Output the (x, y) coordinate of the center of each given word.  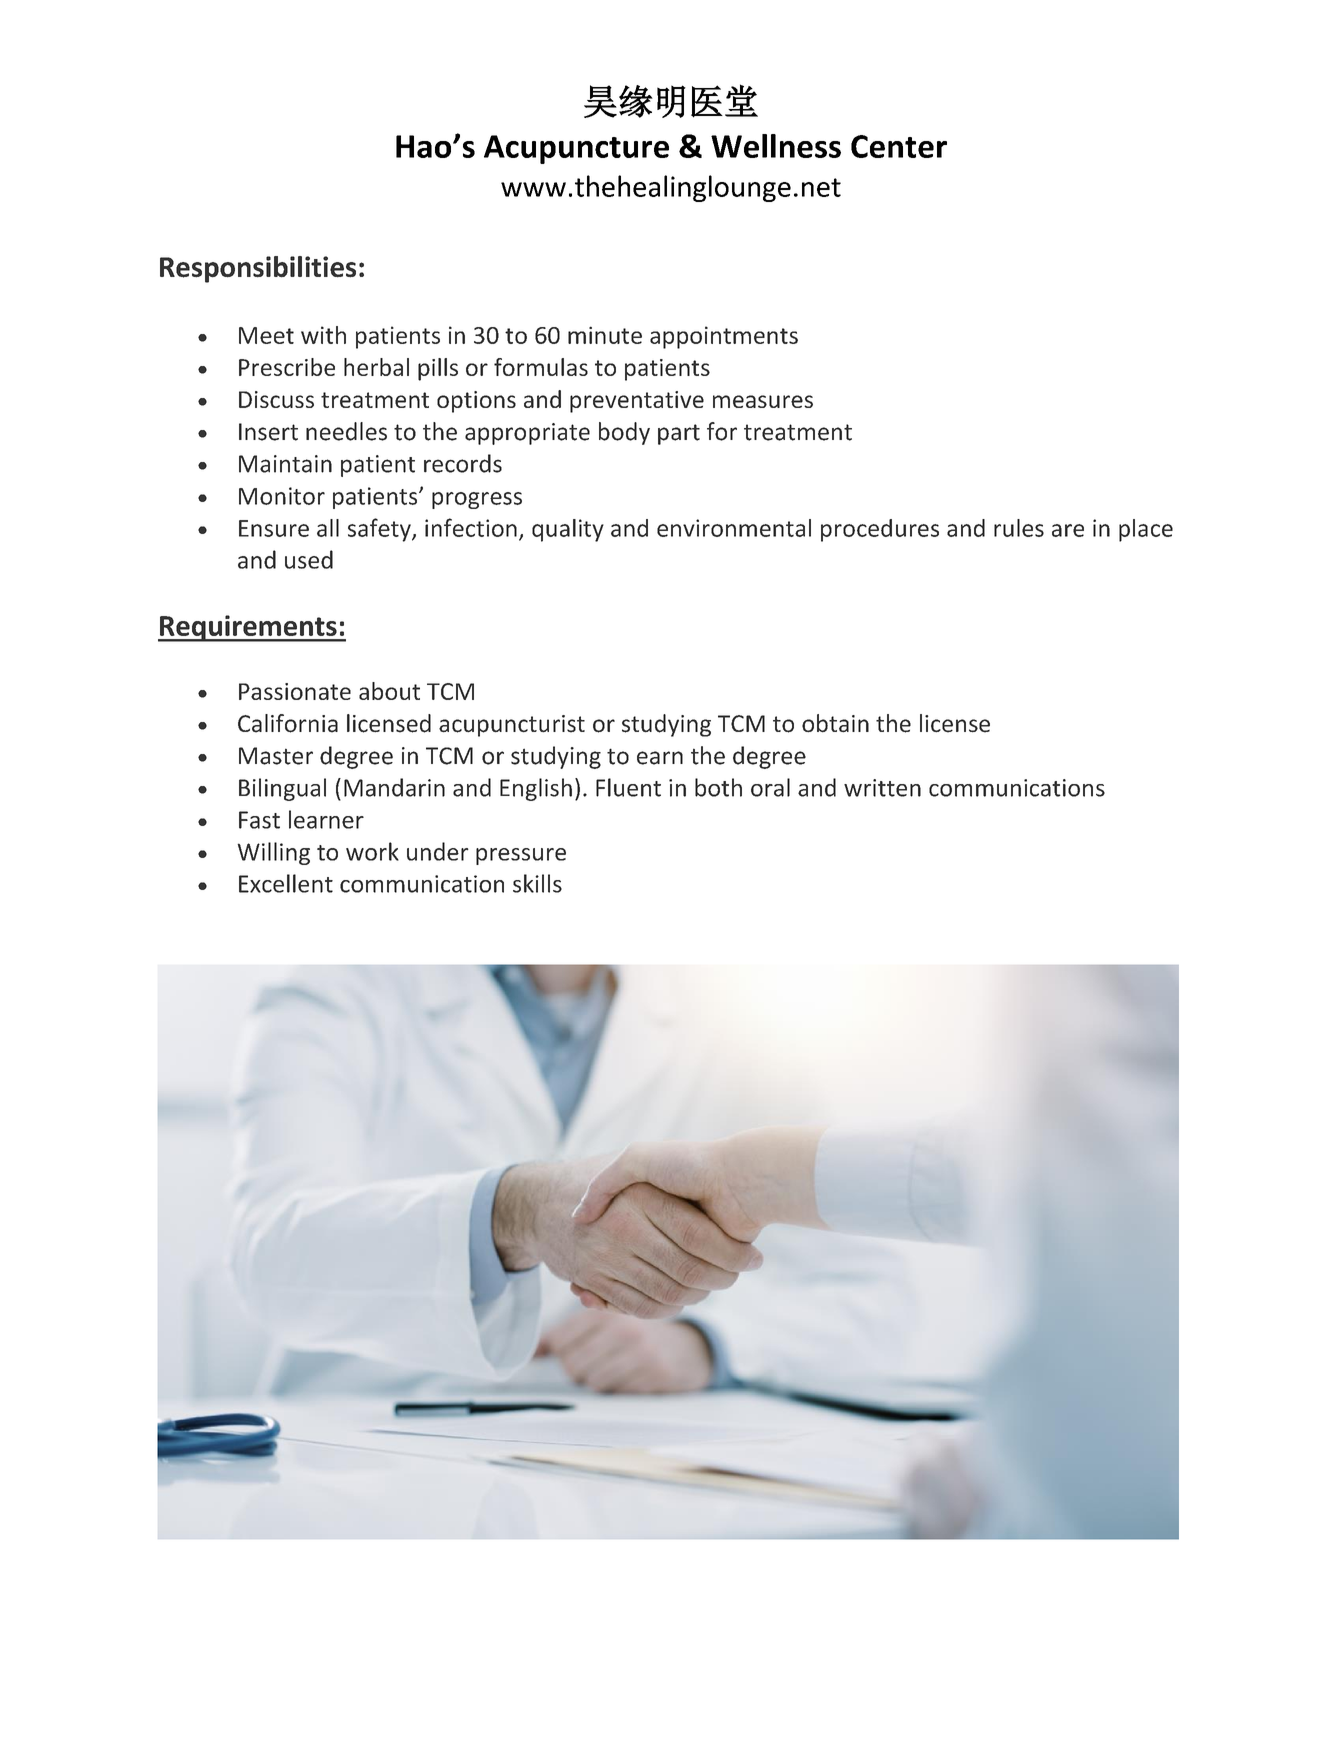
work (372, 851)
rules (1019, 528)
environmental (734, 528)
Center (899, 146)
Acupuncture (576, 149)
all (328, 528)
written (882, 788)
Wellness (776, 146)
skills (537, 883)
